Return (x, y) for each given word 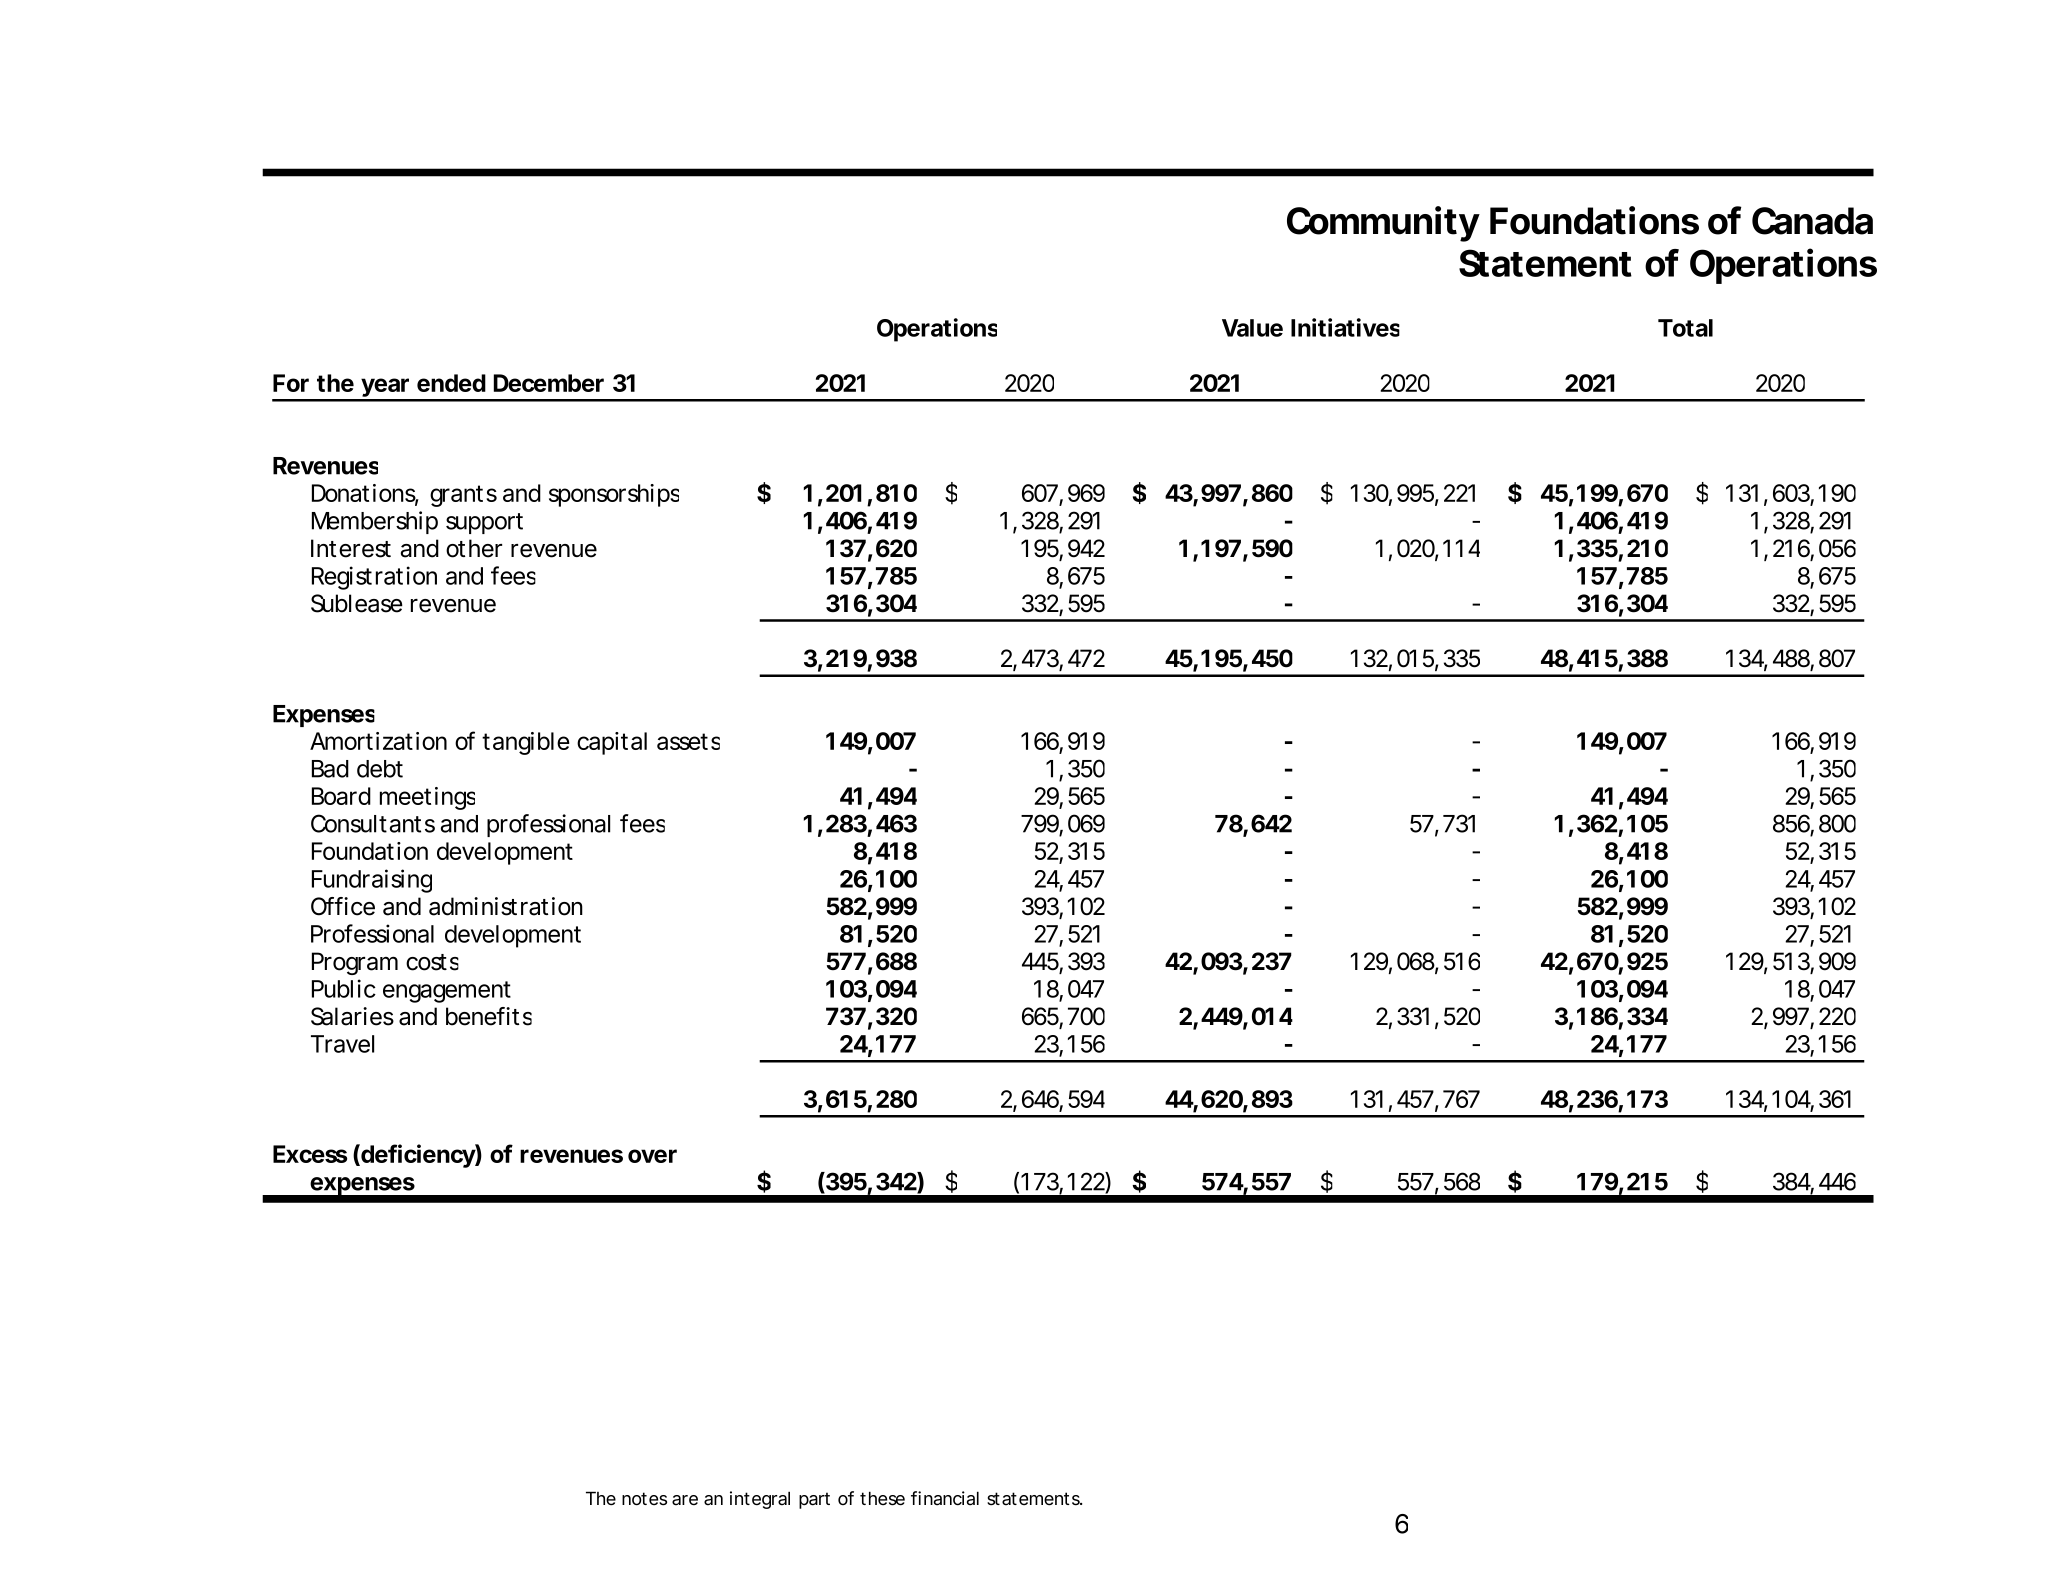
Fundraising (372, 881)
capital (612, 743)
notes (644, 1499)
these (882, 1498)
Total (1685, 328)
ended (451, 383)
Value (1252, 328)
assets (688, 741)
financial (945, 1498)
